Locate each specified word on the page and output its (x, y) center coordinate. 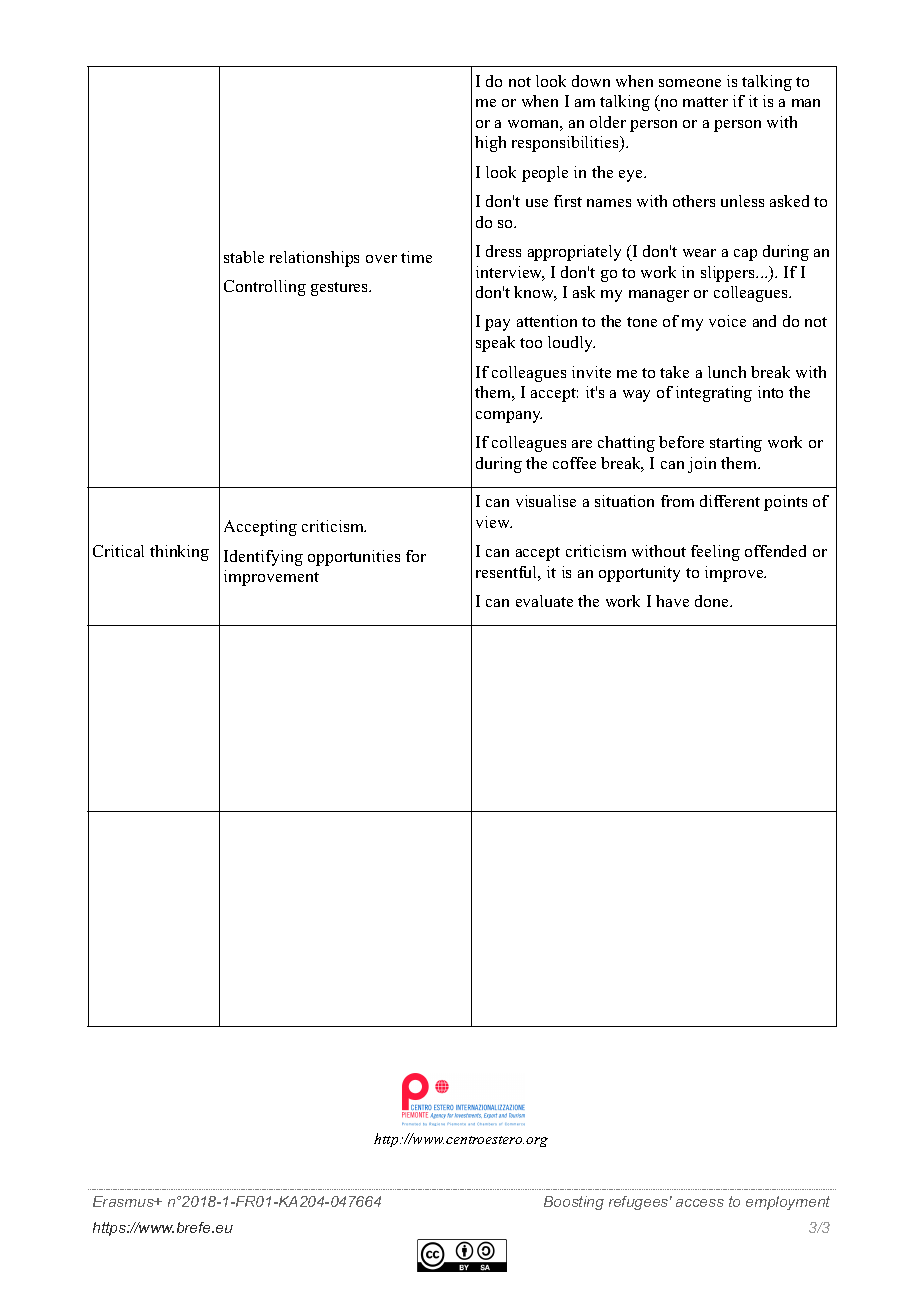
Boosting (574, 1203)
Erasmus (124, 1201)
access (700, 1203)
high (490, 144)
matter (705, 102)
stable (244, 257)
